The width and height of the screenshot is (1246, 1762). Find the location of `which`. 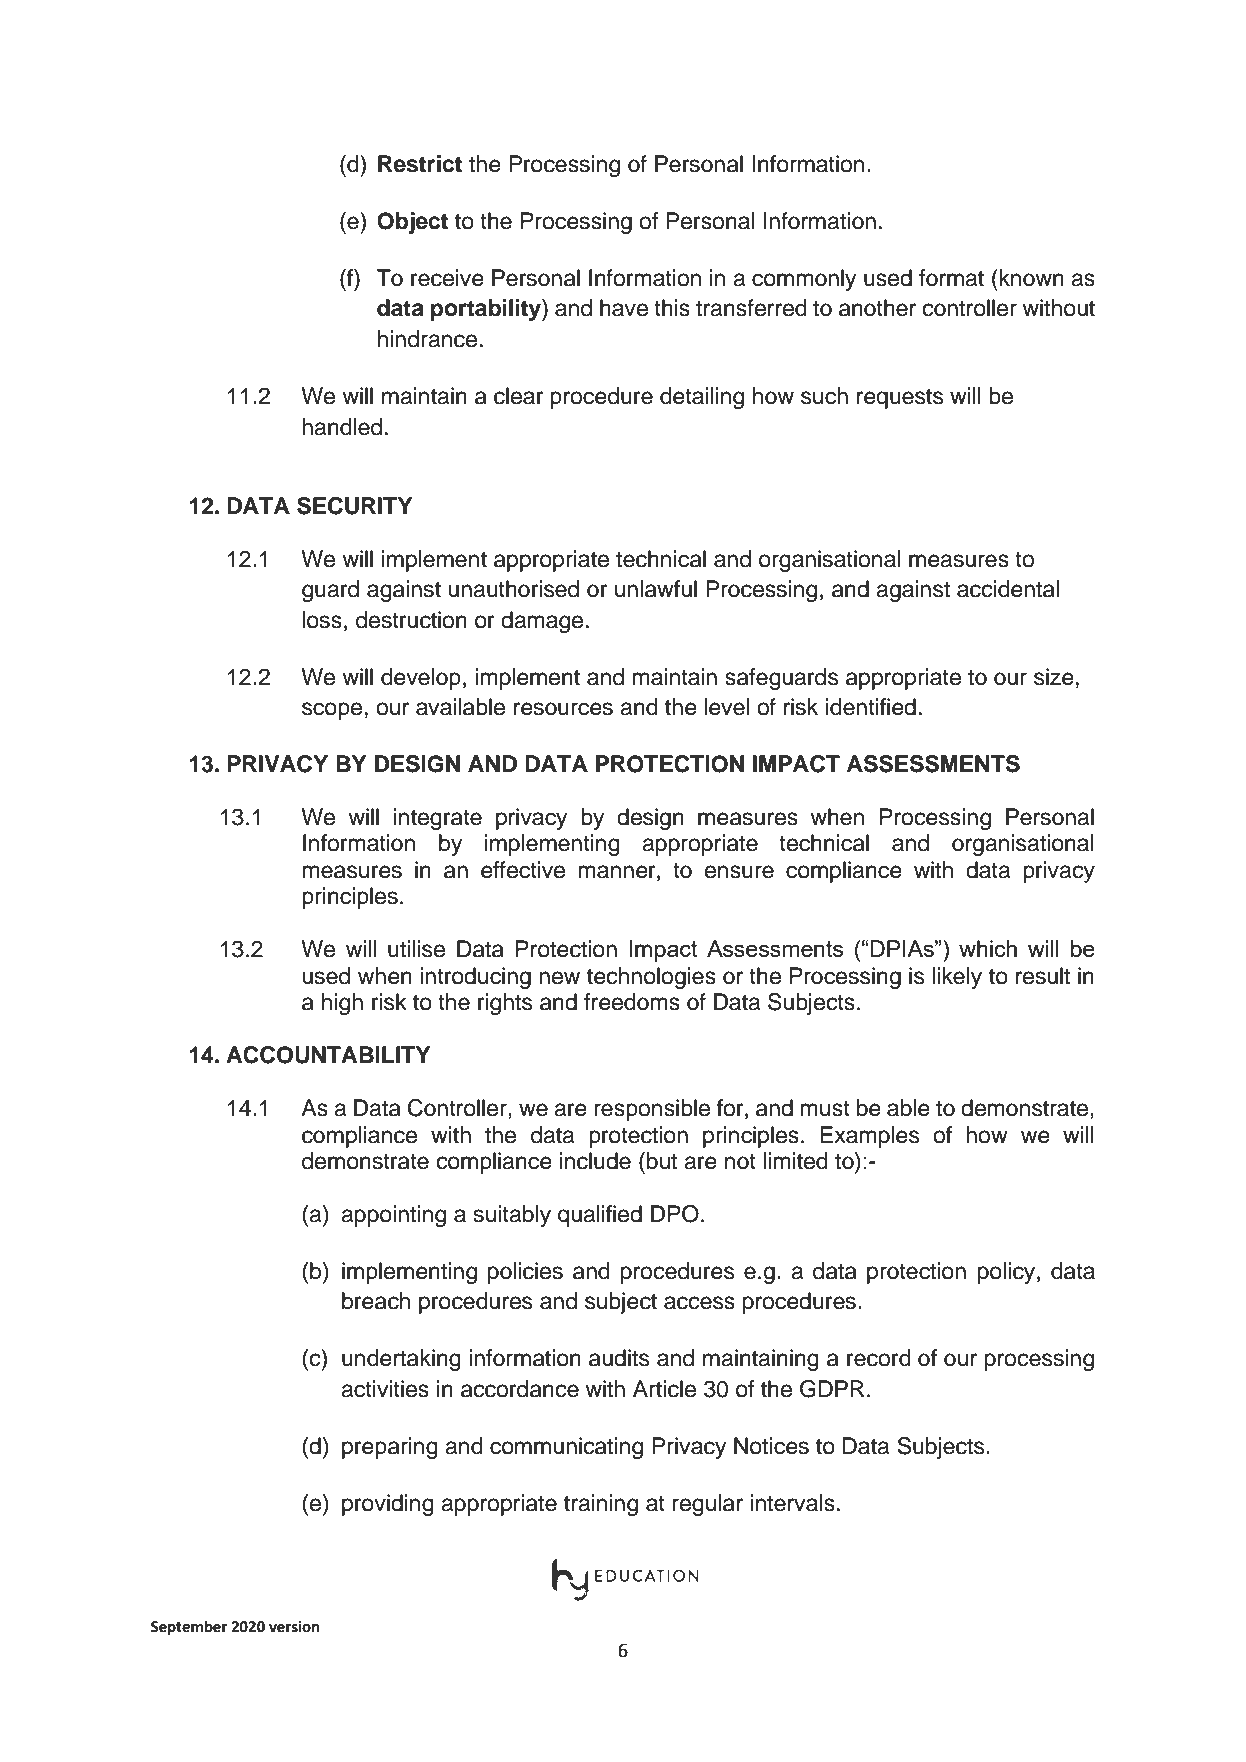

which is located at coordinates (988, 948).
